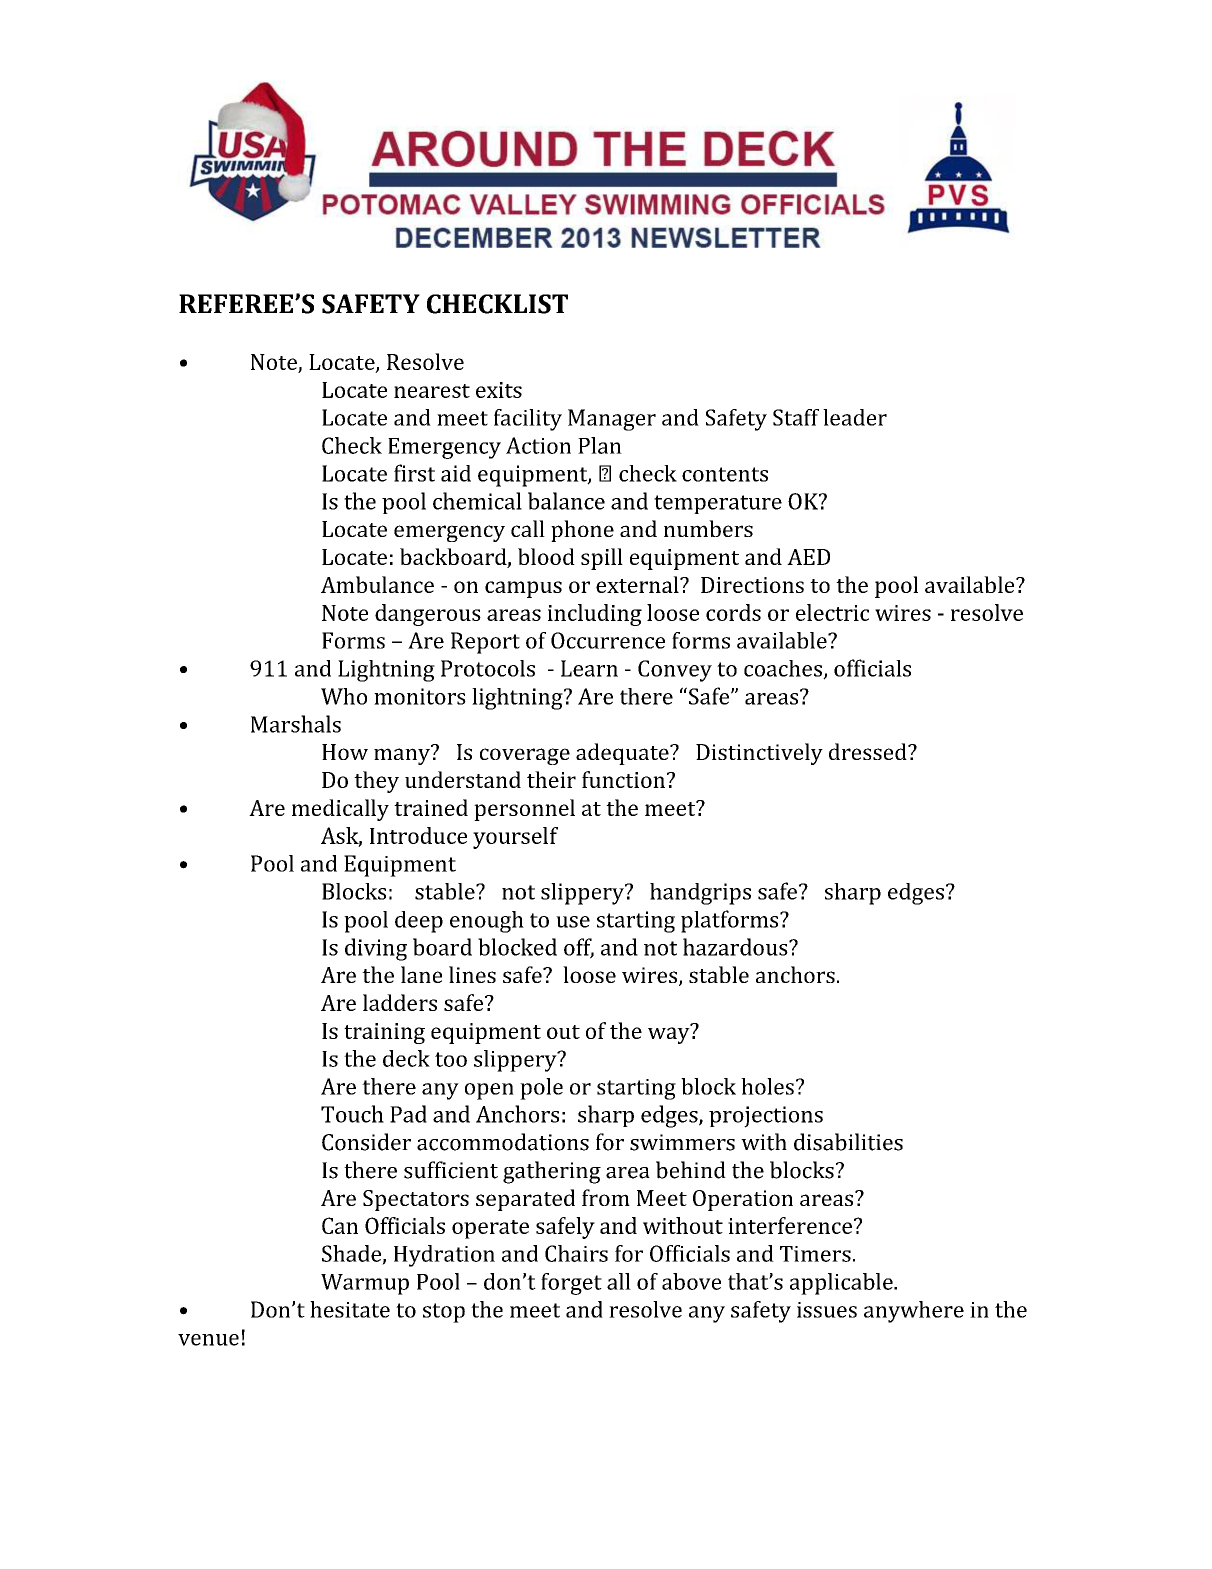 The image size is (1212, 1569). I want to click on Introduce, so click(418, 835).
